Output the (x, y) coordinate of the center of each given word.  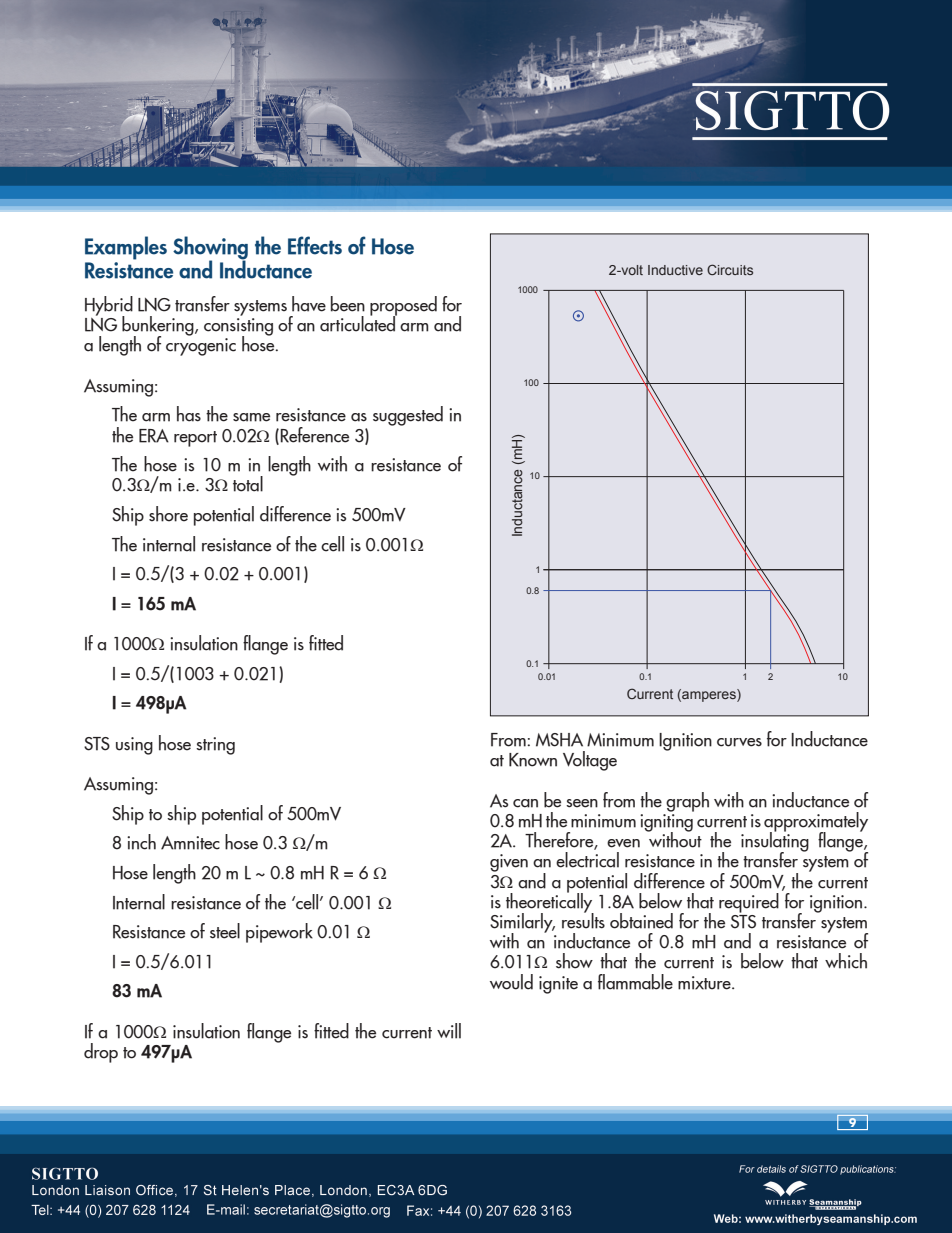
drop (101, 1053)
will (449, 1031)
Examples (126, 248)
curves (739, 742)
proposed (403, 307)
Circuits (730, 269)
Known (533, 760)
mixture (705, 983)
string (215, 746)
